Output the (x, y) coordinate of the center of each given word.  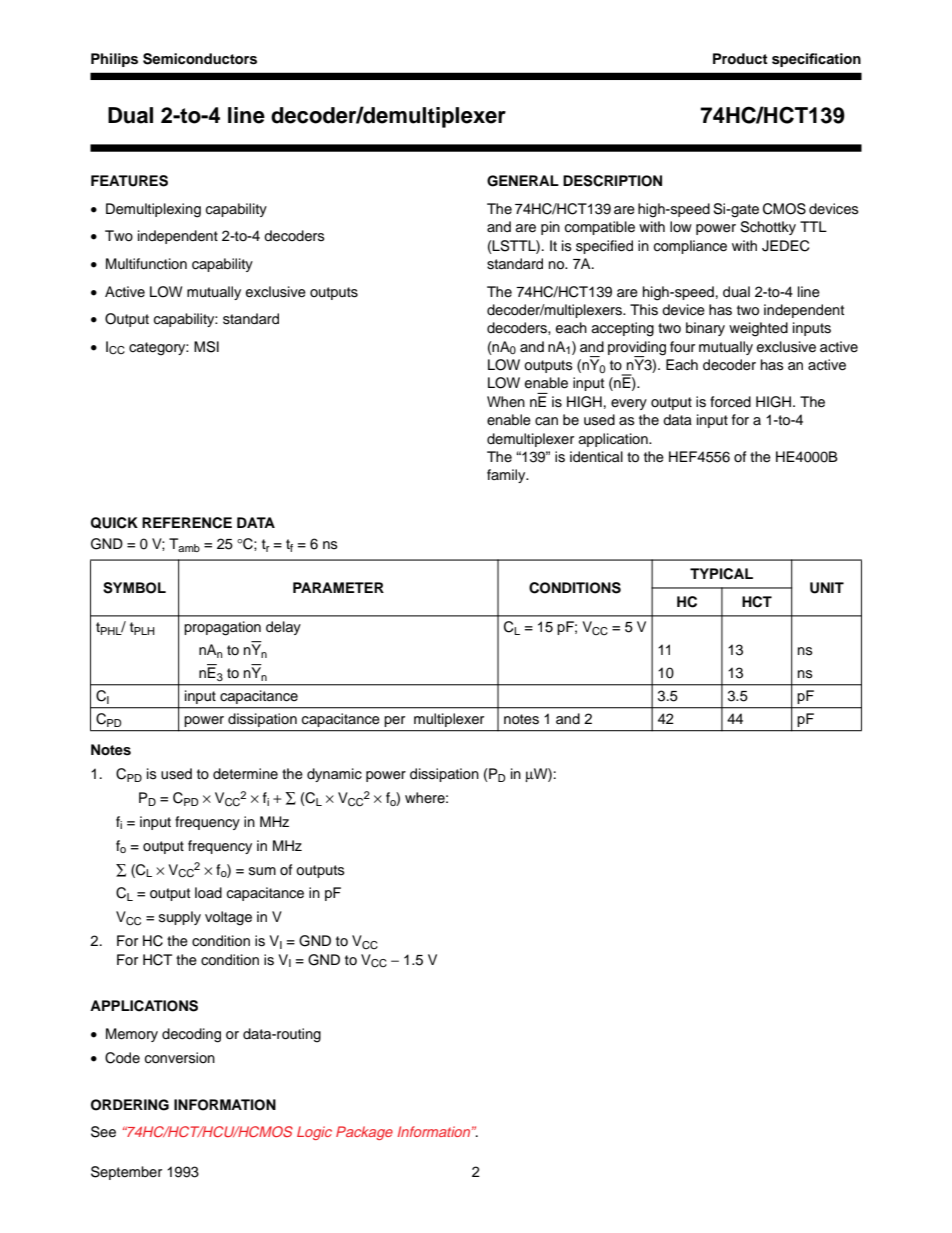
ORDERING (130, 1105)
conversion (180, 1058)
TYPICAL (721, 574)
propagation (222, 628)
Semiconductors (200, 59)
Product (740, 59)
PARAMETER (338, 587)
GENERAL (523, 181)
